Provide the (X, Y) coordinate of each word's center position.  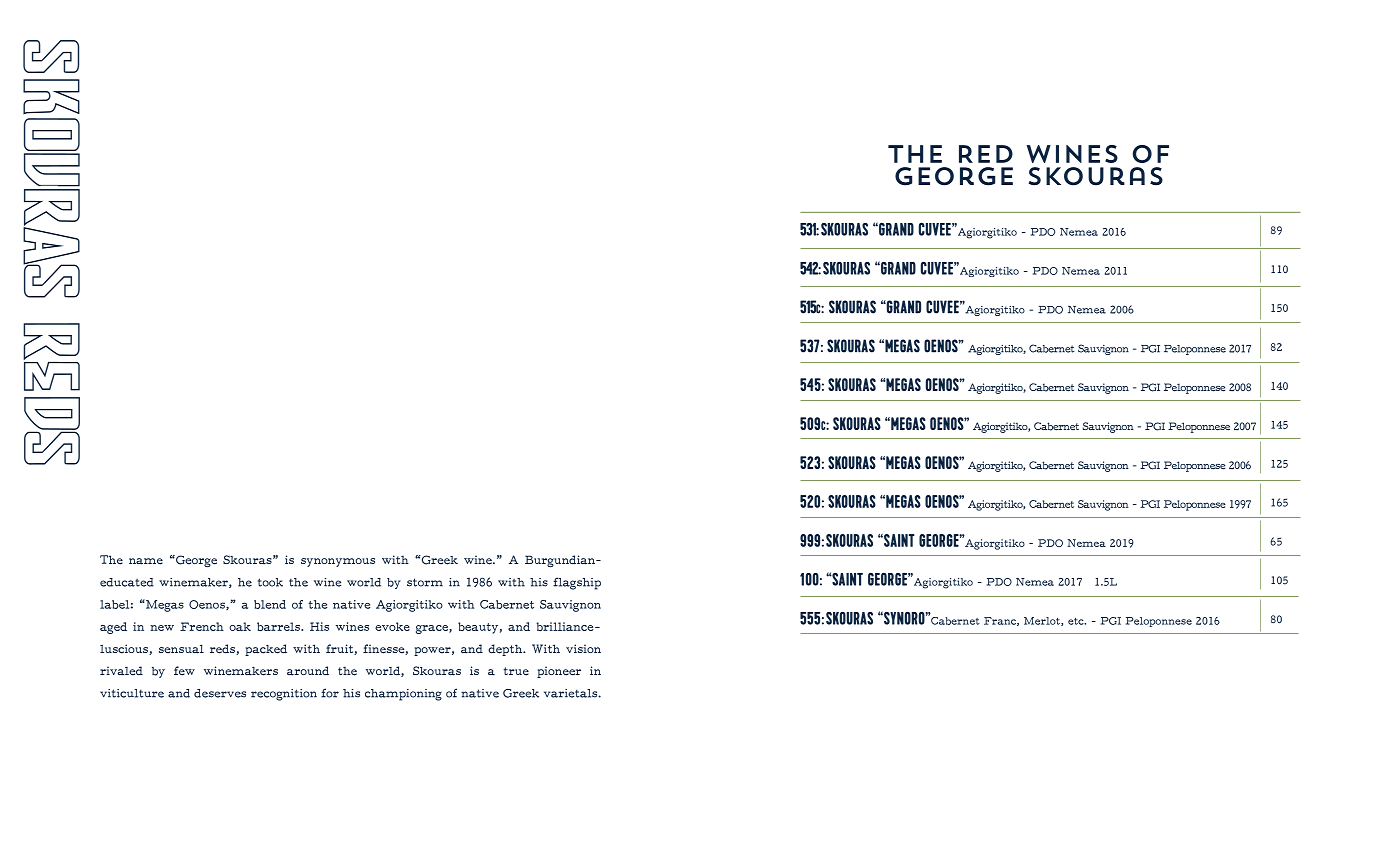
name (146, 561)
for (330, 693)
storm (425, 582)
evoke (392, 626)
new (162, 628)
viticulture (132, 693)
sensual (181, 649)
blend (270, 604)
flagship (577, 583)
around (308, 671)
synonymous (338, 562)
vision (583, 648)
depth (506, 650)
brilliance (566, 626)
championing (403, 695)
